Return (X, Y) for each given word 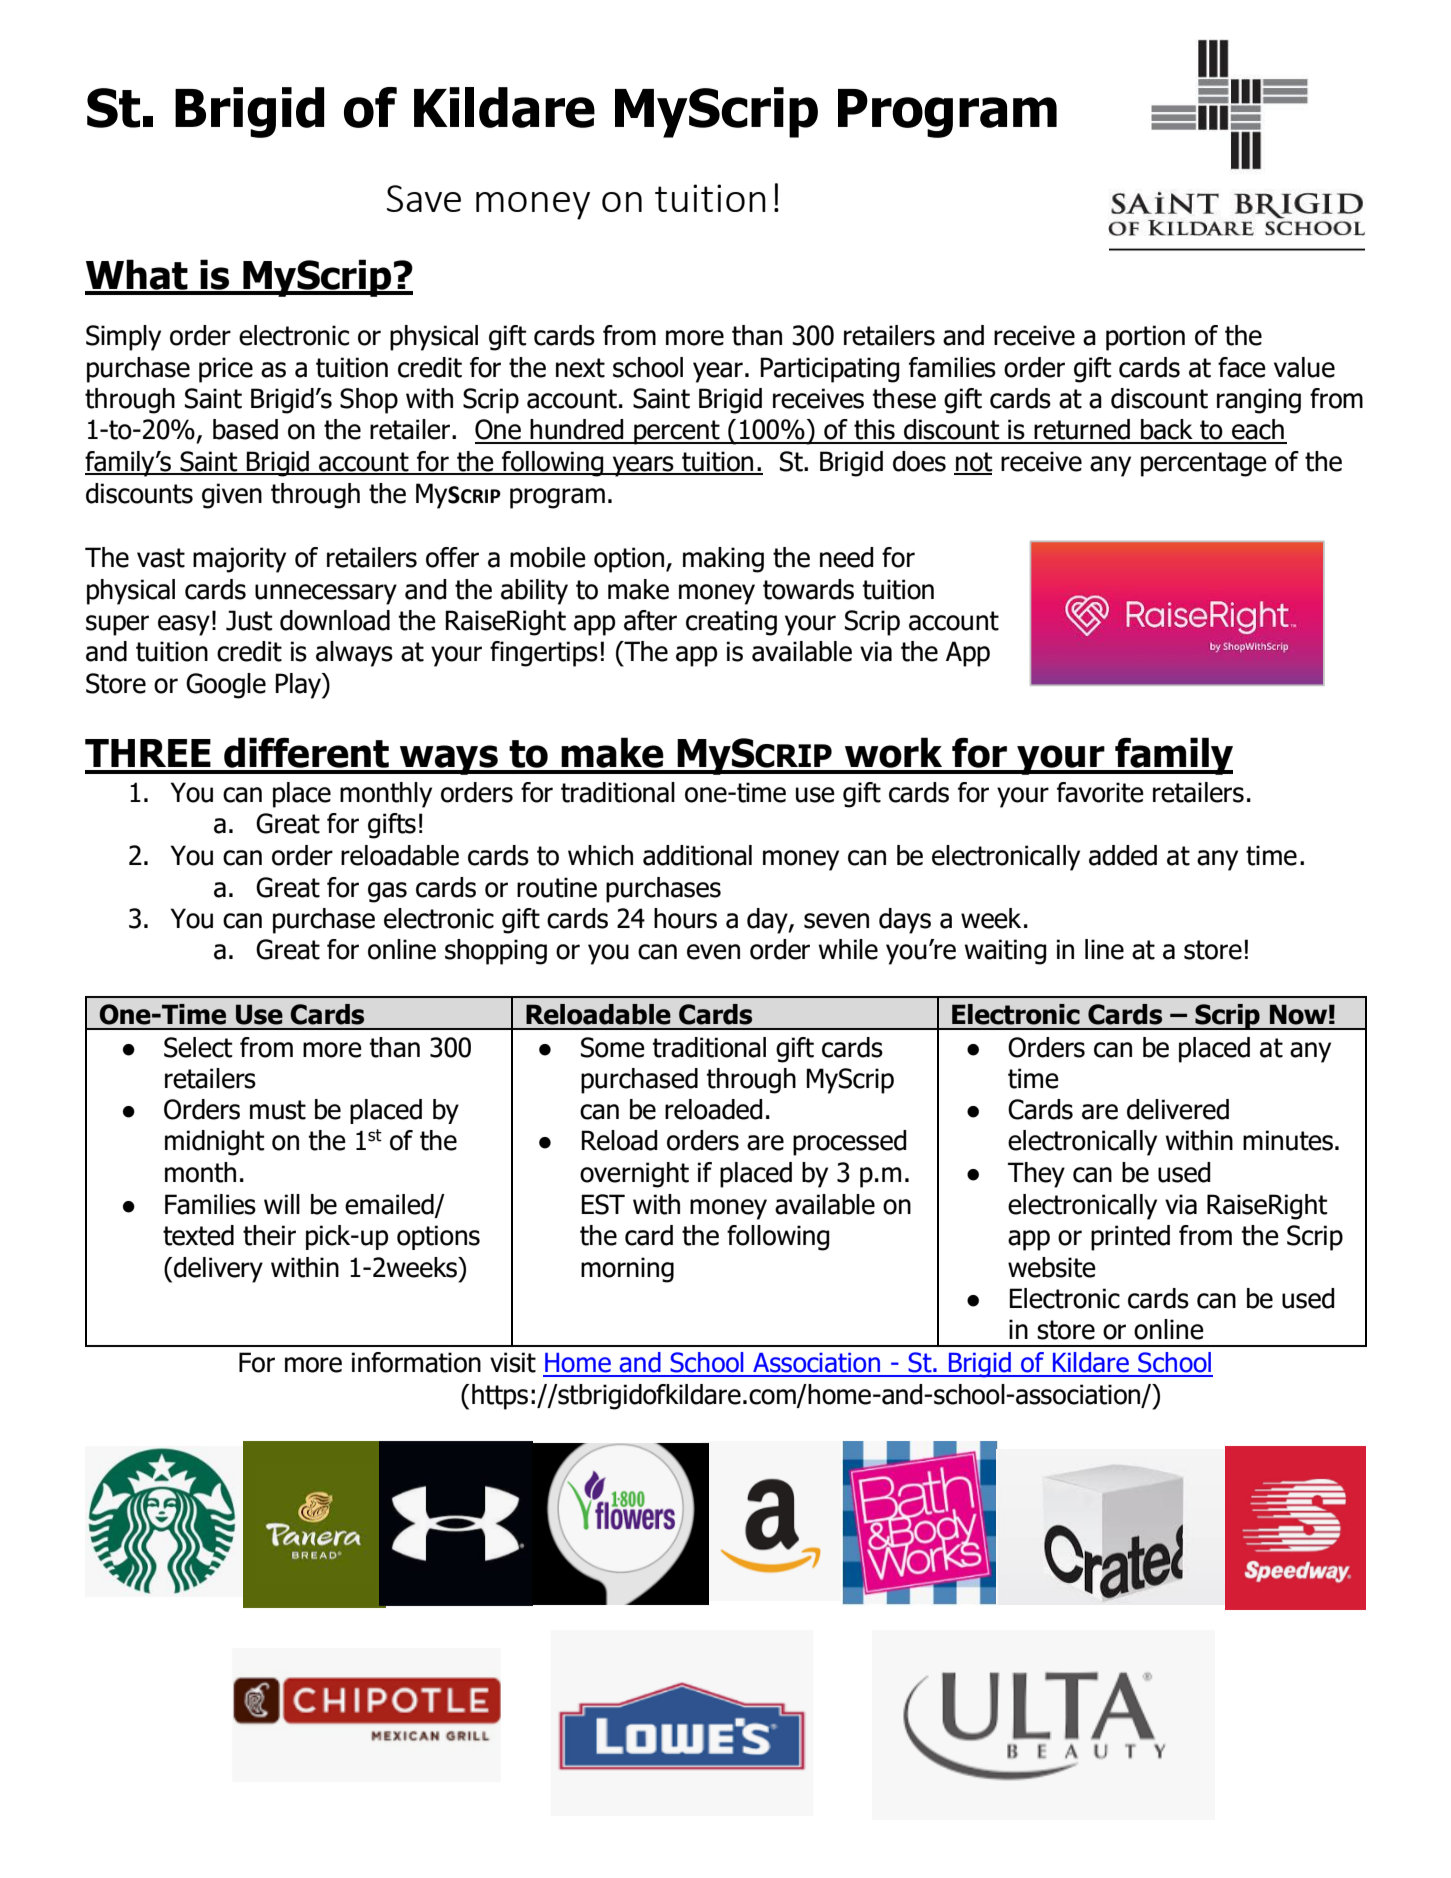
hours (685, 918)
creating (731, 623)
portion (1145, 338)
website (1052, 1267)
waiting (1005, 952)
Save (424, 198)
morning (627, 1270)
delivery (218, 1270)
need (847, 557)
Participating (830, 370)
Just (249, 620)
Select (198, 1047)
